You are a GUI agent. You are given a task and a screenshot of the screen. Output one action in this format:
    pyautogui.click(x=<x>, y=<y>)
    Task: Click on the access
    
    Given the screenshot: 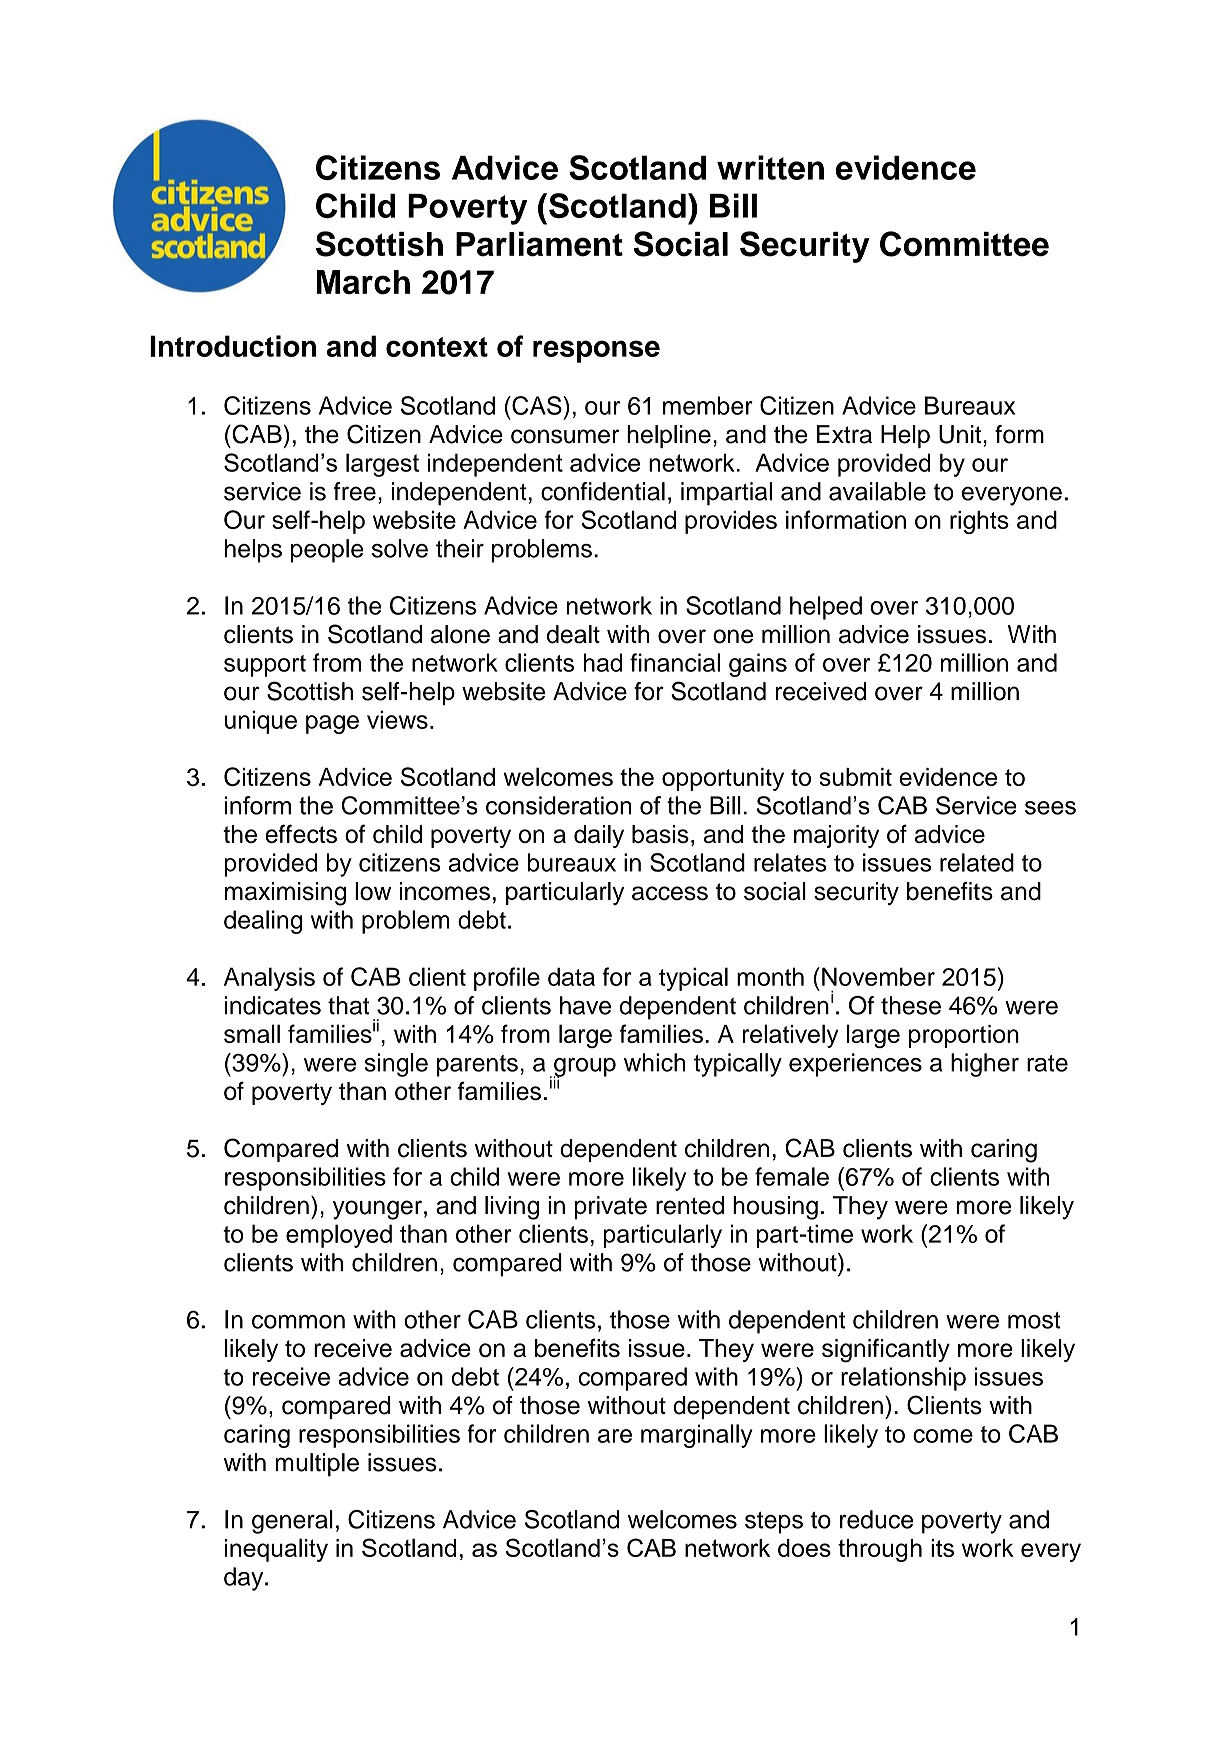 What is the action you would take?
    pyautogui.click(x=670, y=893)
